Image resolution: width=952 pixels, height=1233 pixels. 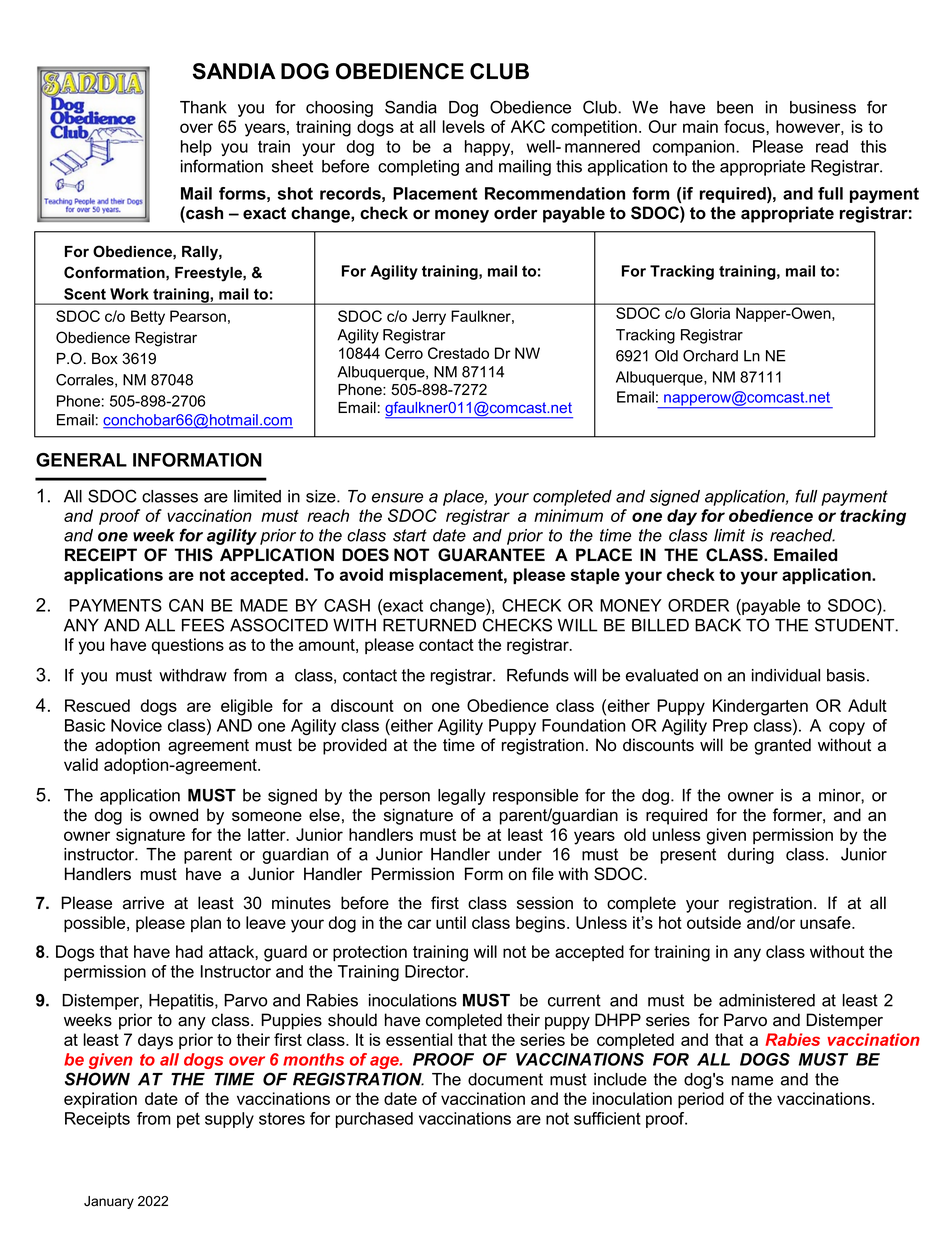 What do you see at coordinates (491, 555) in the screenshot?
I see `GUARANTEE` at bounding box center [491, 555].
